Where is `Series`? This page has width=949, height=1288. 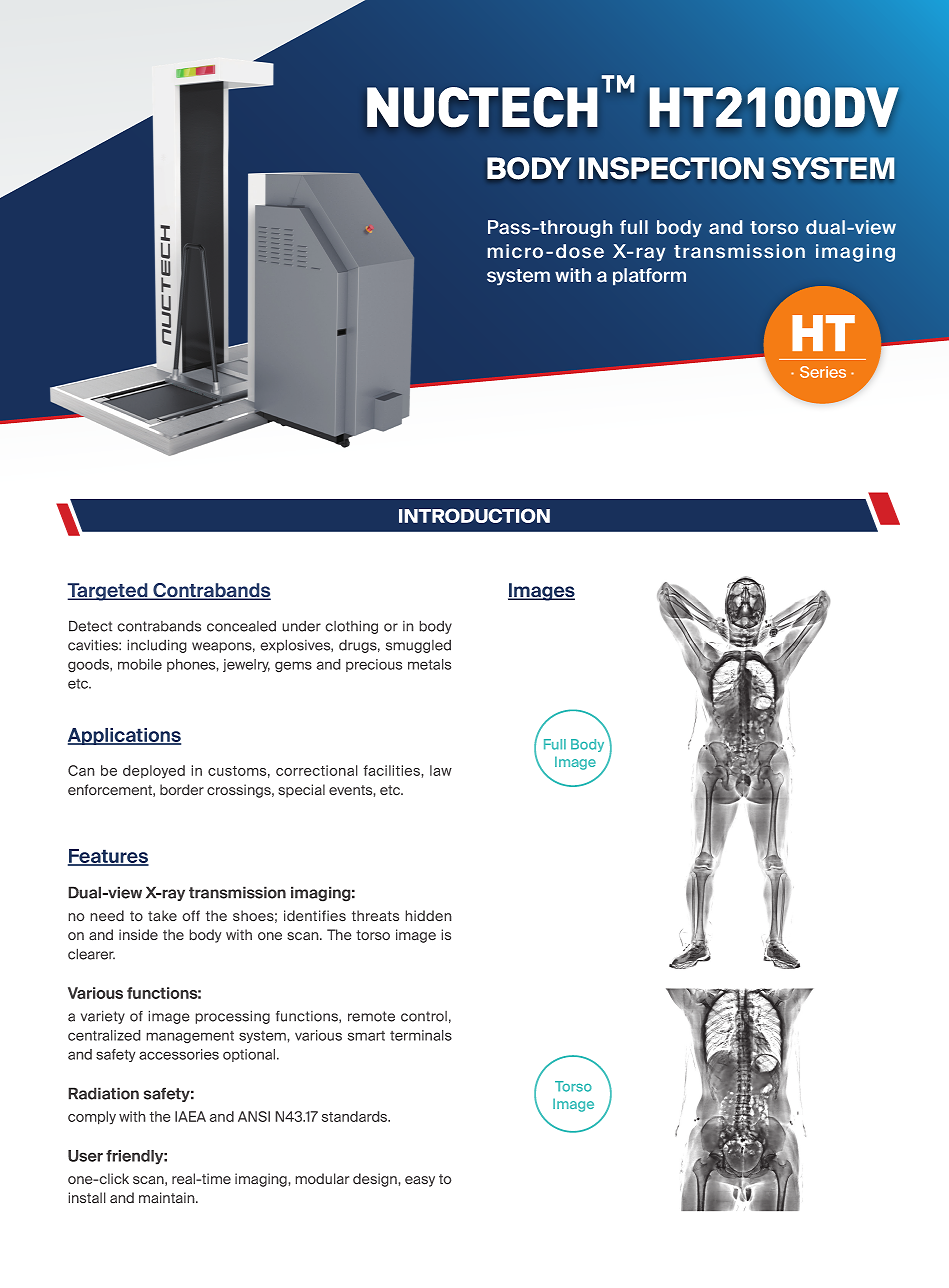
Series is located at coordinates (823, 372).
